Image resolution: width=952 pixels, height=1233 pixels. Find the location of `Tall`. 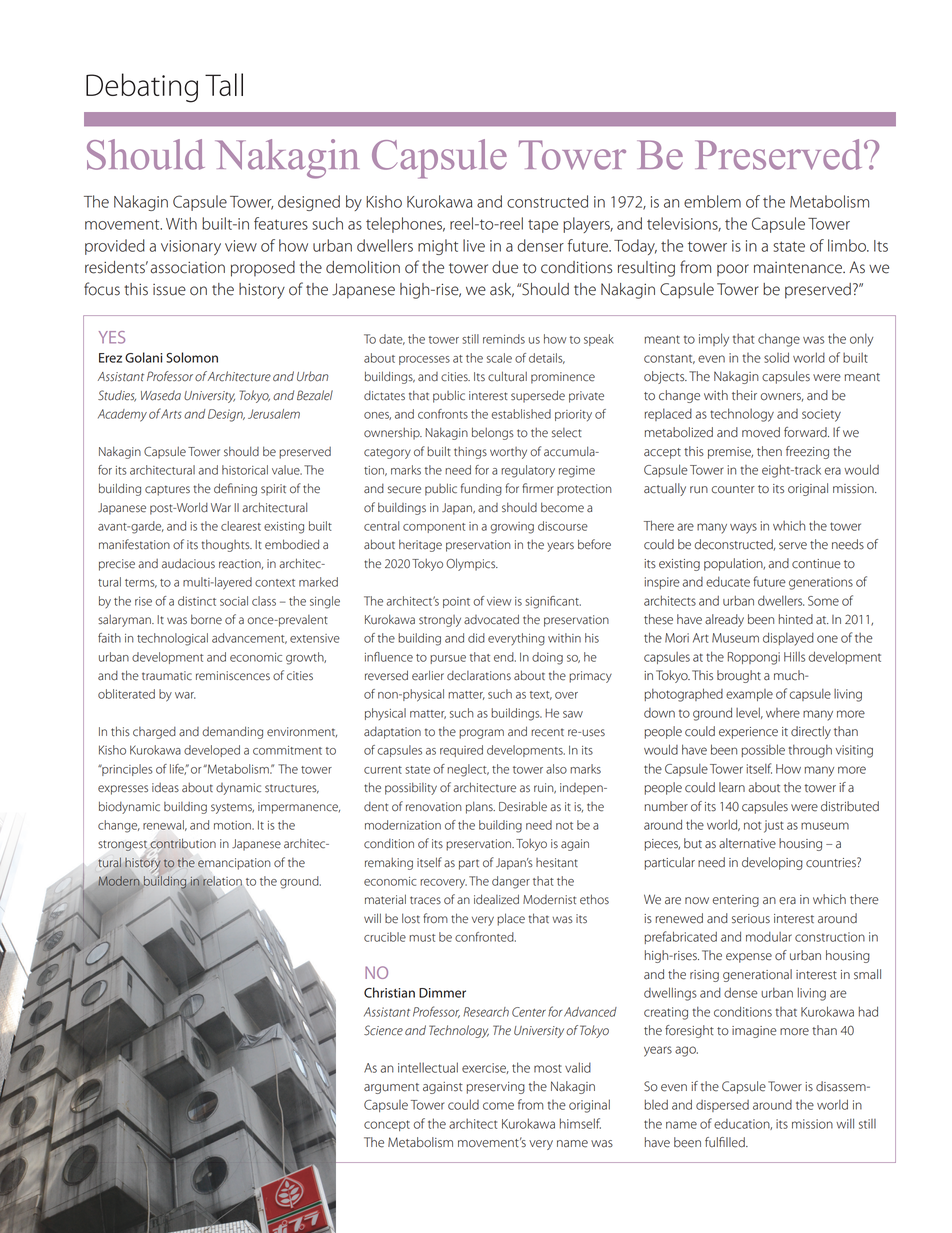

Tall is located at coordinates (224, 84).
